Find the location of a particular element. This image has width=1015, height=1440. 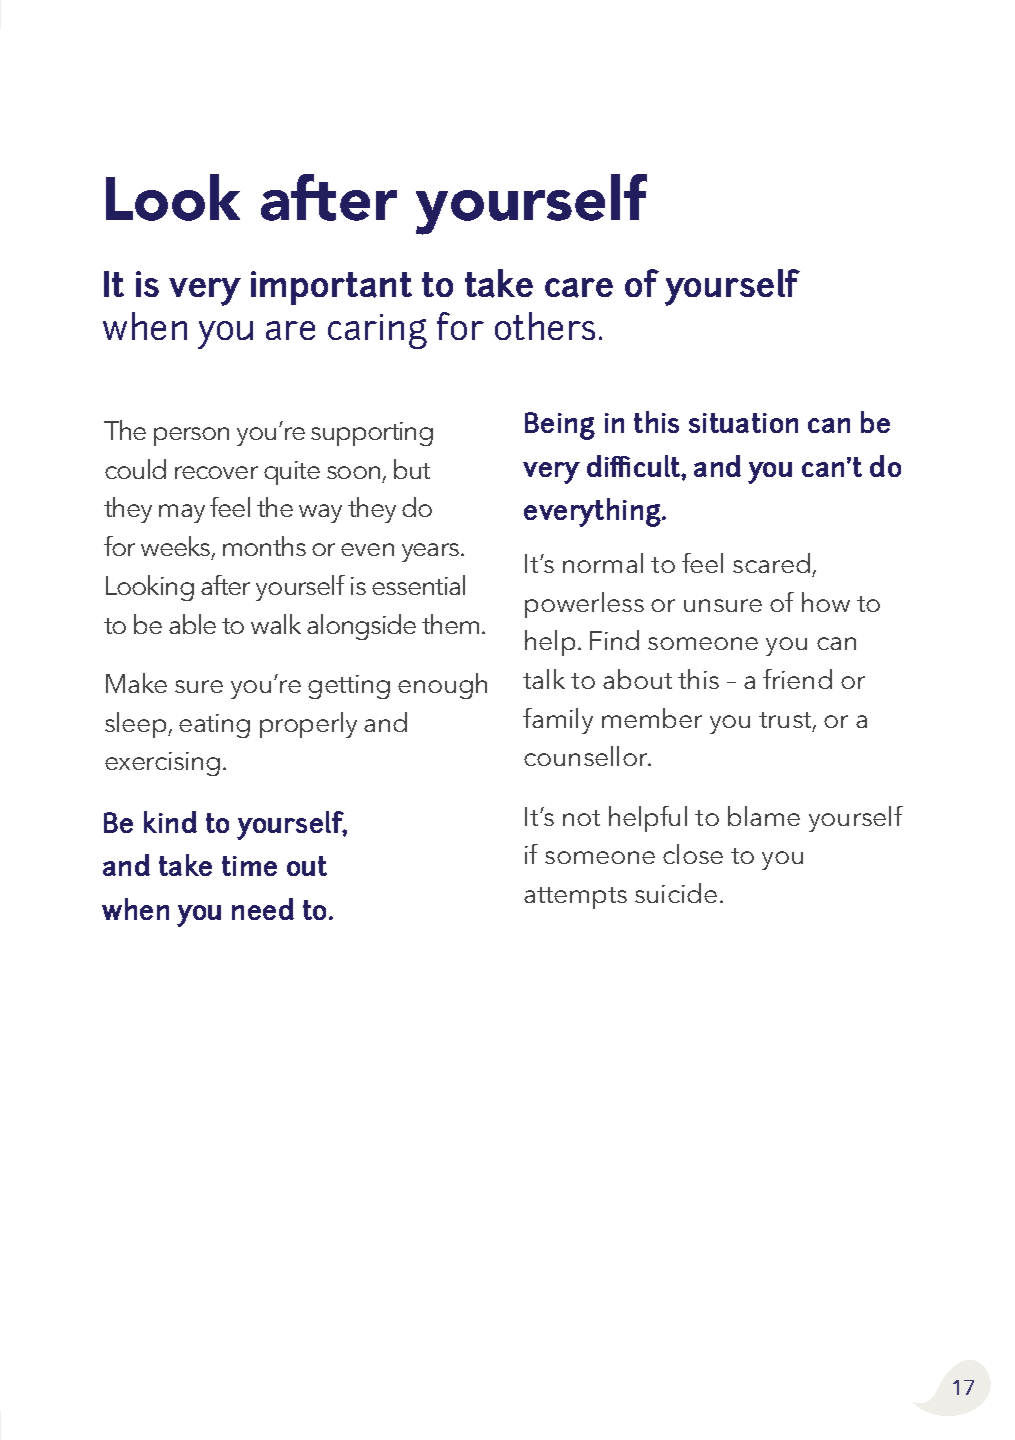

how is located at coordinates (826, 602).
